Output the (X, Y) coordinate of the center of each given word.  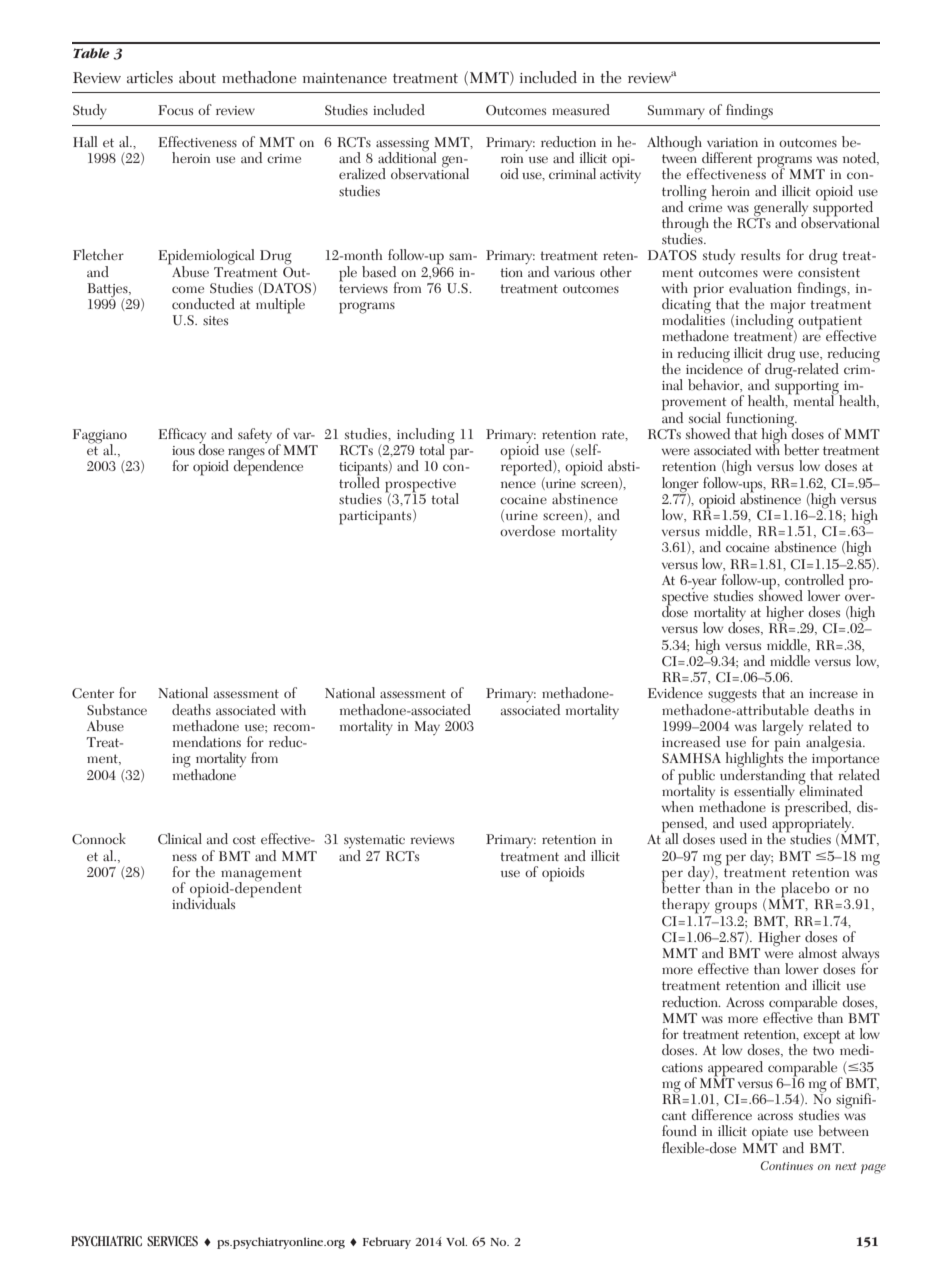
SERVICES (172, 1241)
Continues (787, 1165)
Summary (676, 112)
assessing (402, 146)
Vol (456, 1241)
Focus (175, 110)
